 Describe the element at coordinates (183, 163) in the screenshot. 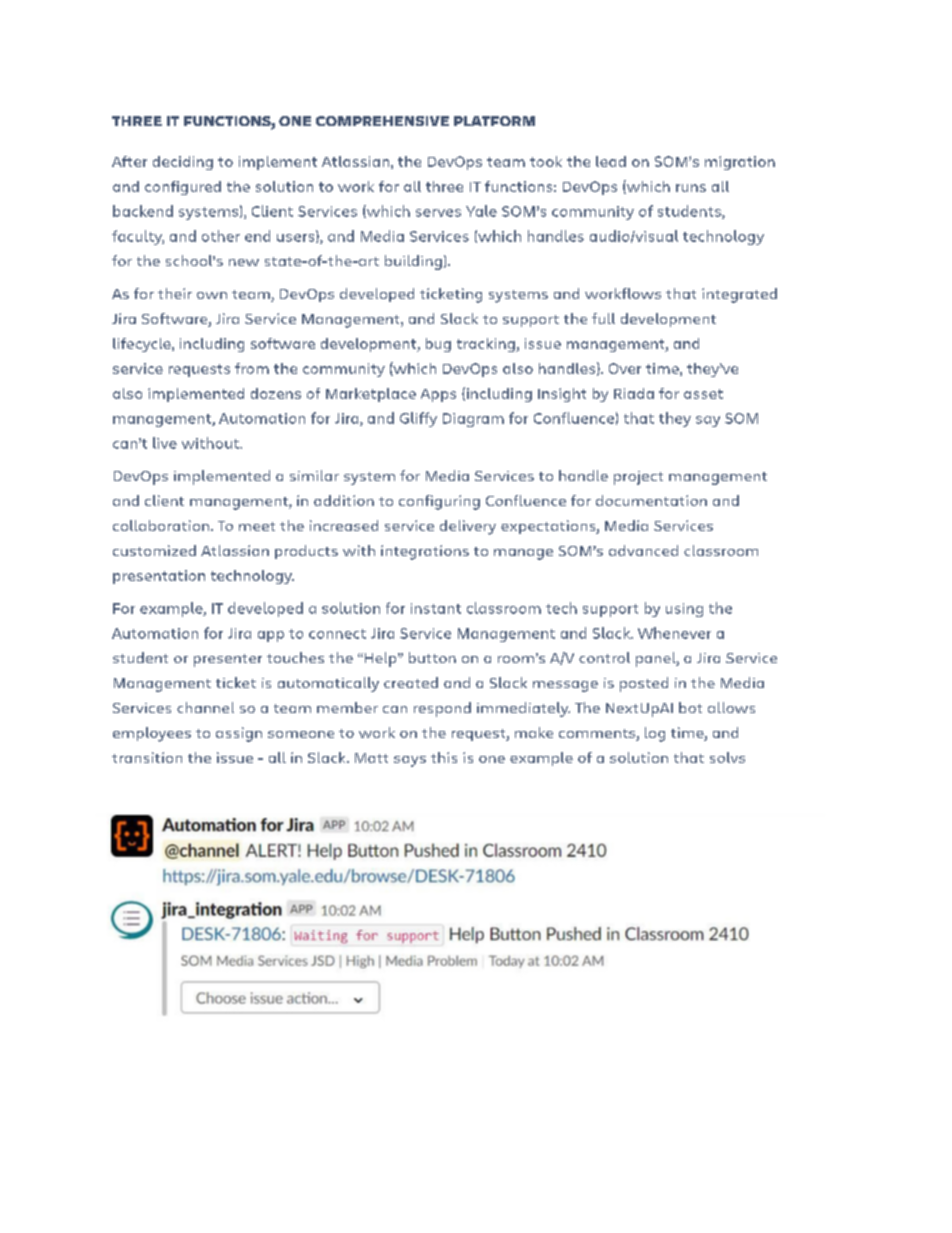

I see `deciding` at that location.
